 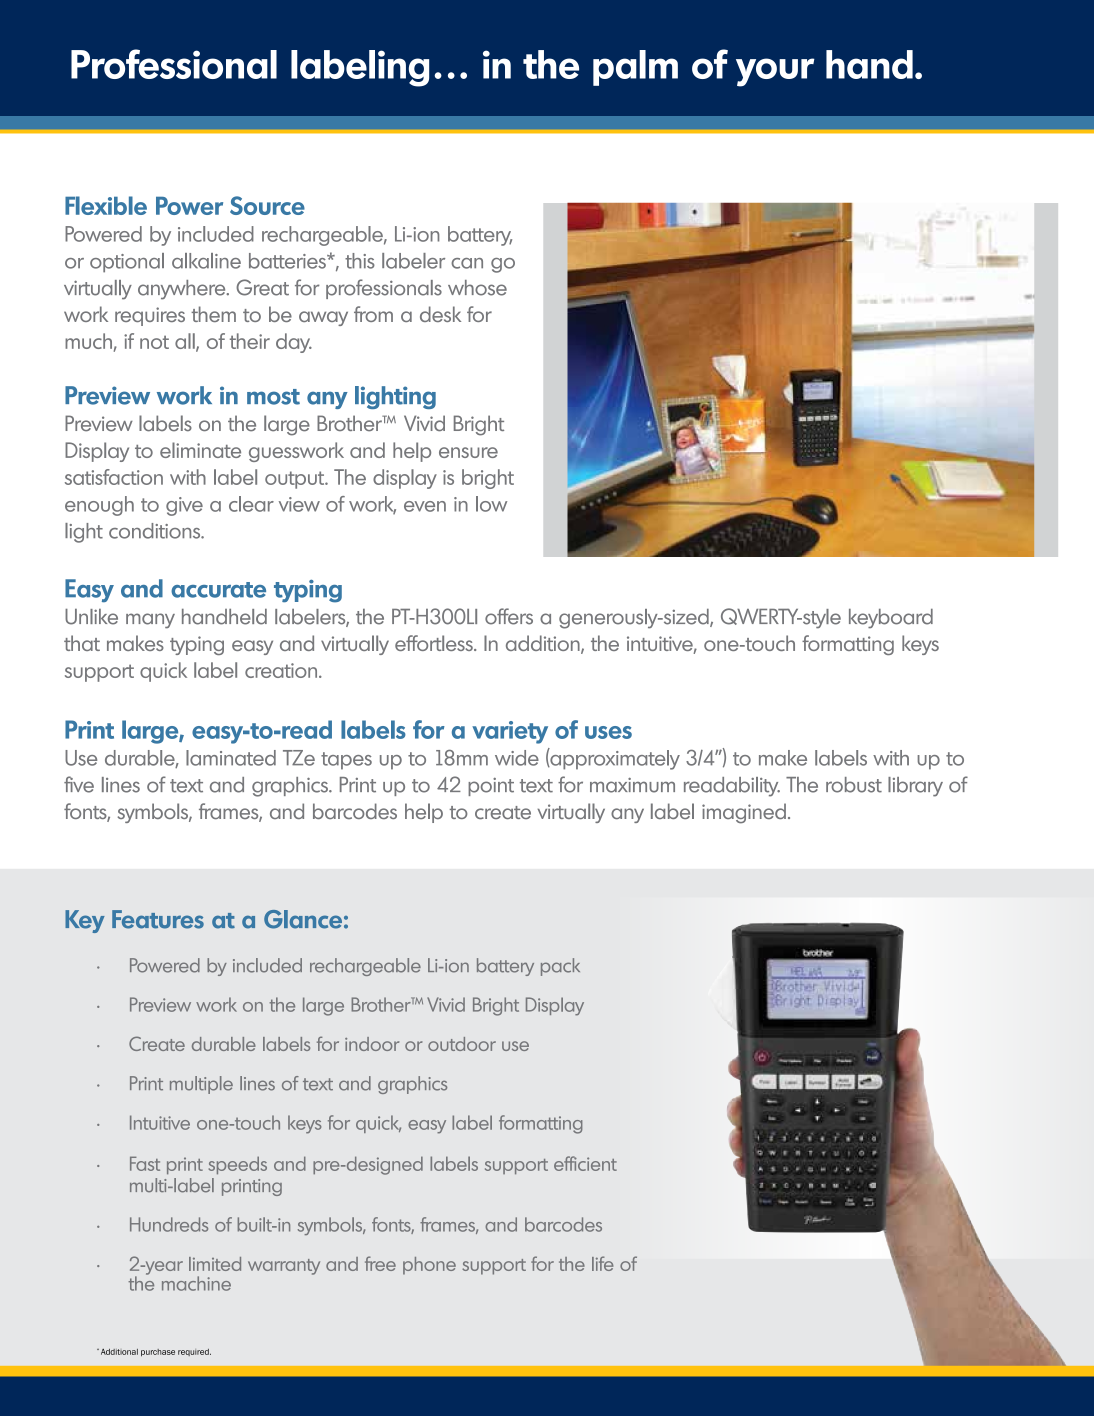 What do you see at coordinates (196, 1283) in the screenshot?
I see `machine` at bounding box center [196, 1283].
